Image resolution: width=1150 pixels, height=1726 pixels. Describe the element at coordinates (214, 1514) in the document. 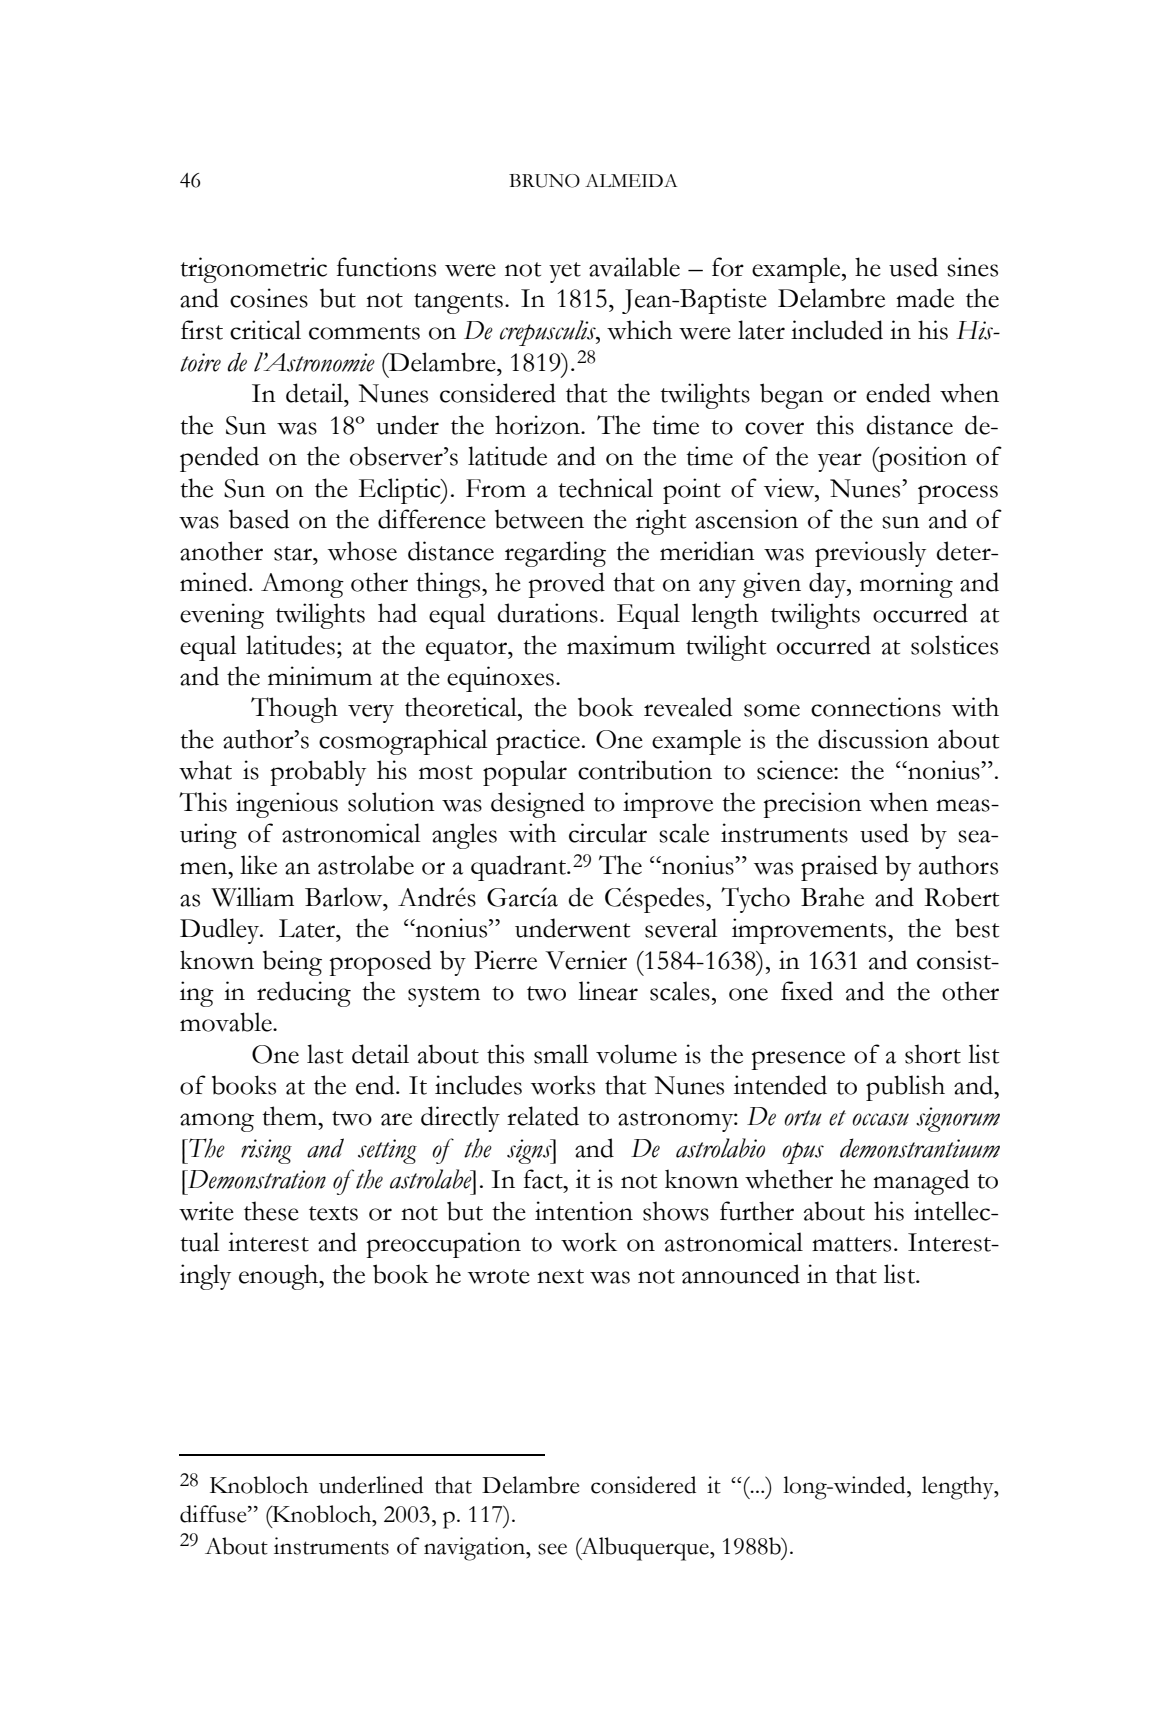

I see `diffuse` at that location.
